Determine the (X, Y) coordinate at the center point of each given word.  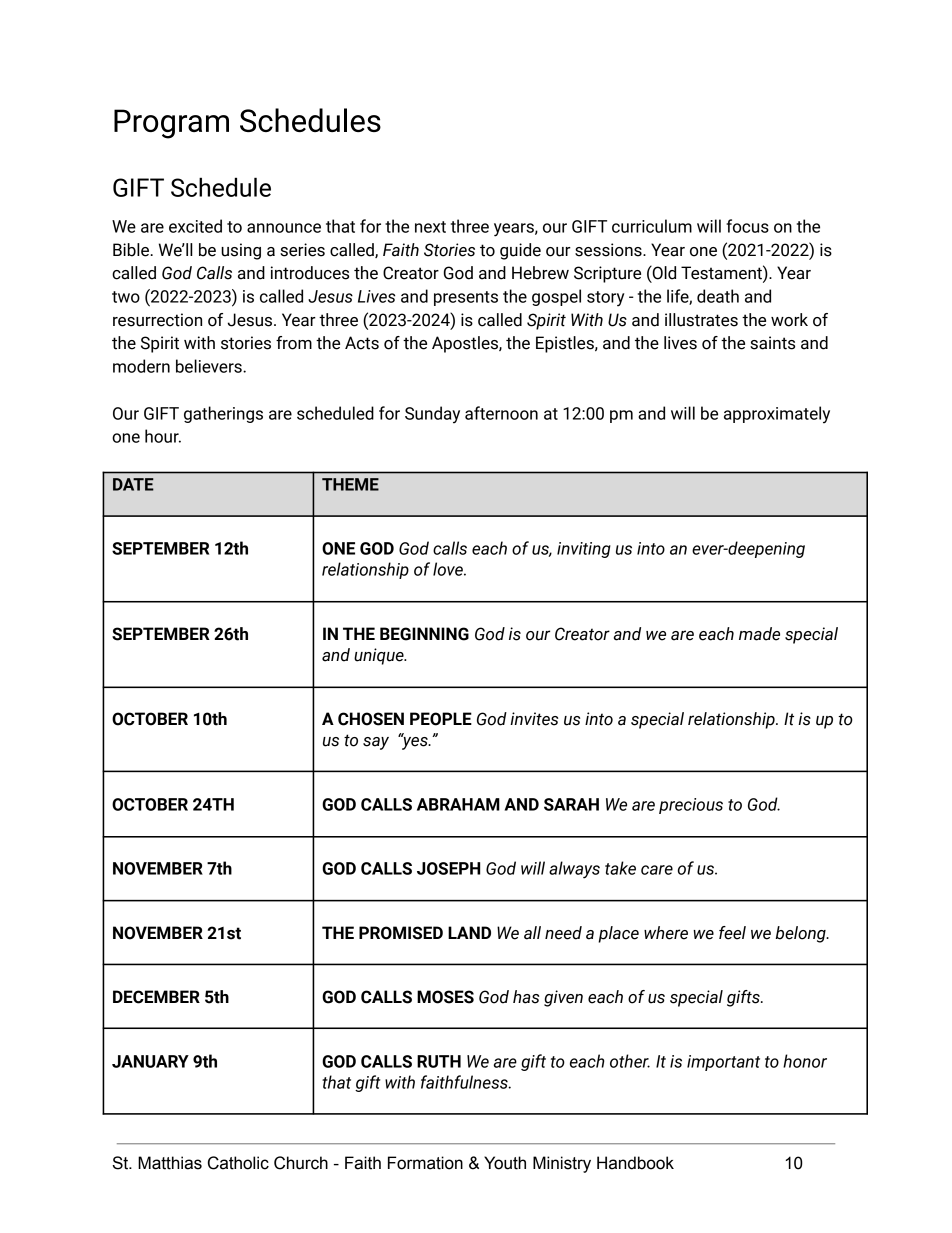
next (430, 227)
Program (171, 124)
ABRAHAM (458, 804)
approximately (777, 415)
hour (163, 436)
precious (691, 806)
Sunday (432, 415)
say (376, 743)
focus (747, 226)
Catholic (238, 1163)
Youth (505, 1163)
